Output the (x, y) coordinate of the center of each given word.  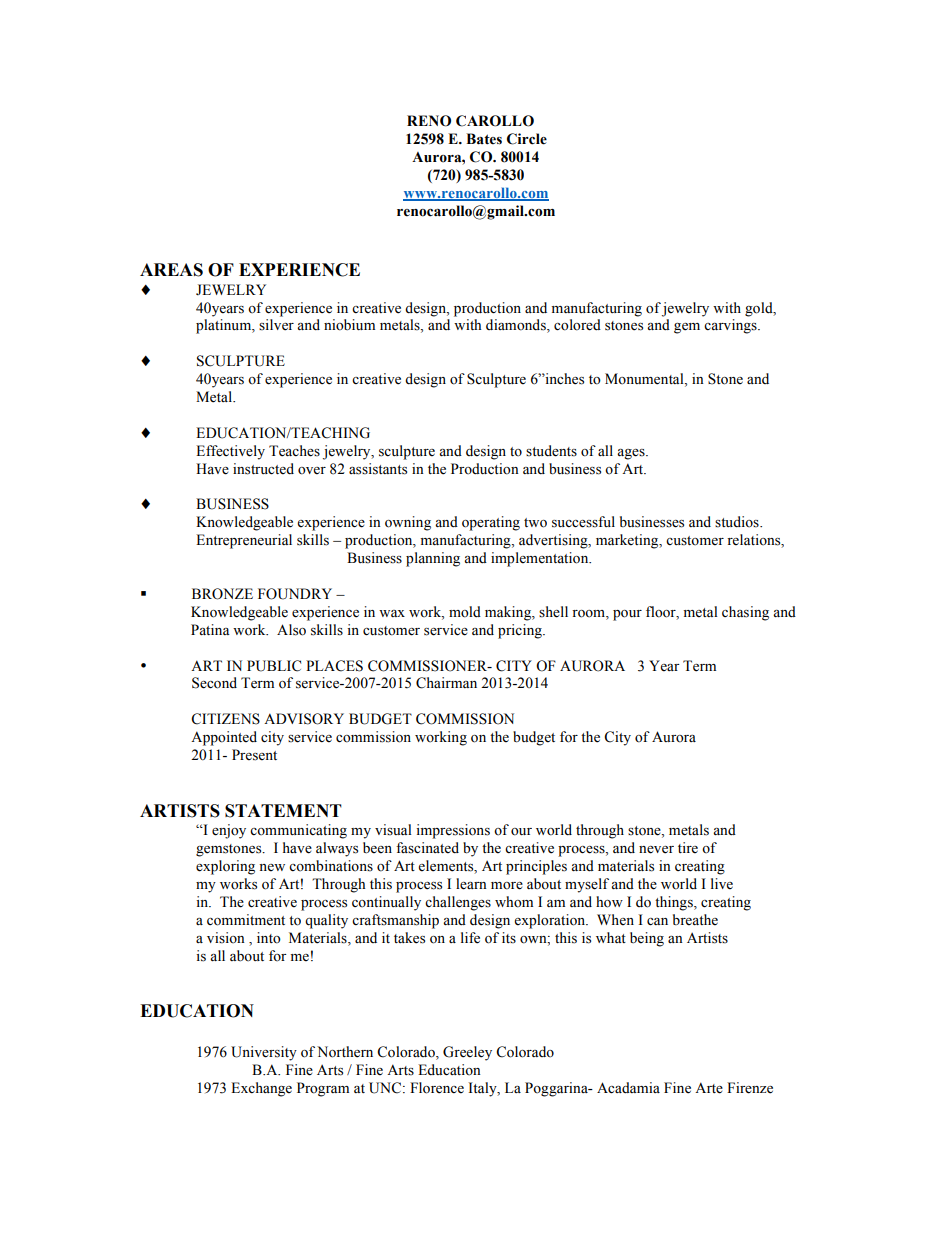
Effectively (230, 452)
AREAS (171, 270)
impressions (453, 831)
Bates (484, 139)
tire (688, 848)
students (551, 451)
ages (632, 454)
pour (627, 615)
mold (465, 612)
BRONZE (222, 594)
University (264, 1053)
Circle (527, 139)
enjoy (229, 831)
